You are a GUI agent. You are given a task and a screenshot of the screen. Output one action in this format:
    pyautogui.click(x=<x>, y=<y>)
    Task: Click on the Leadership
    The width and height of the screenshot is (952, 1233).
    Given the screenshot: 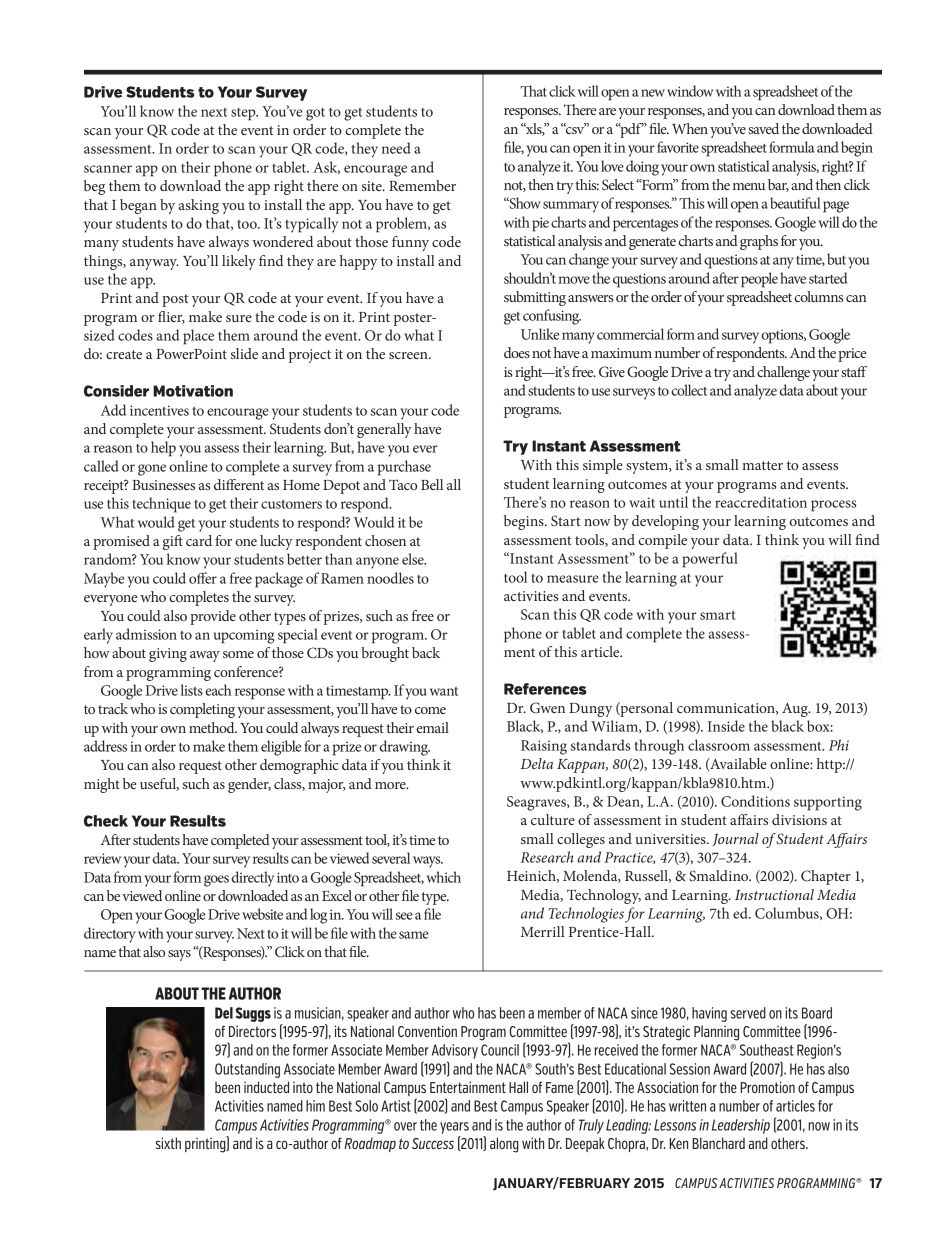 What is the action you would take?
    pyautogui.click(x=741, y=1126)
